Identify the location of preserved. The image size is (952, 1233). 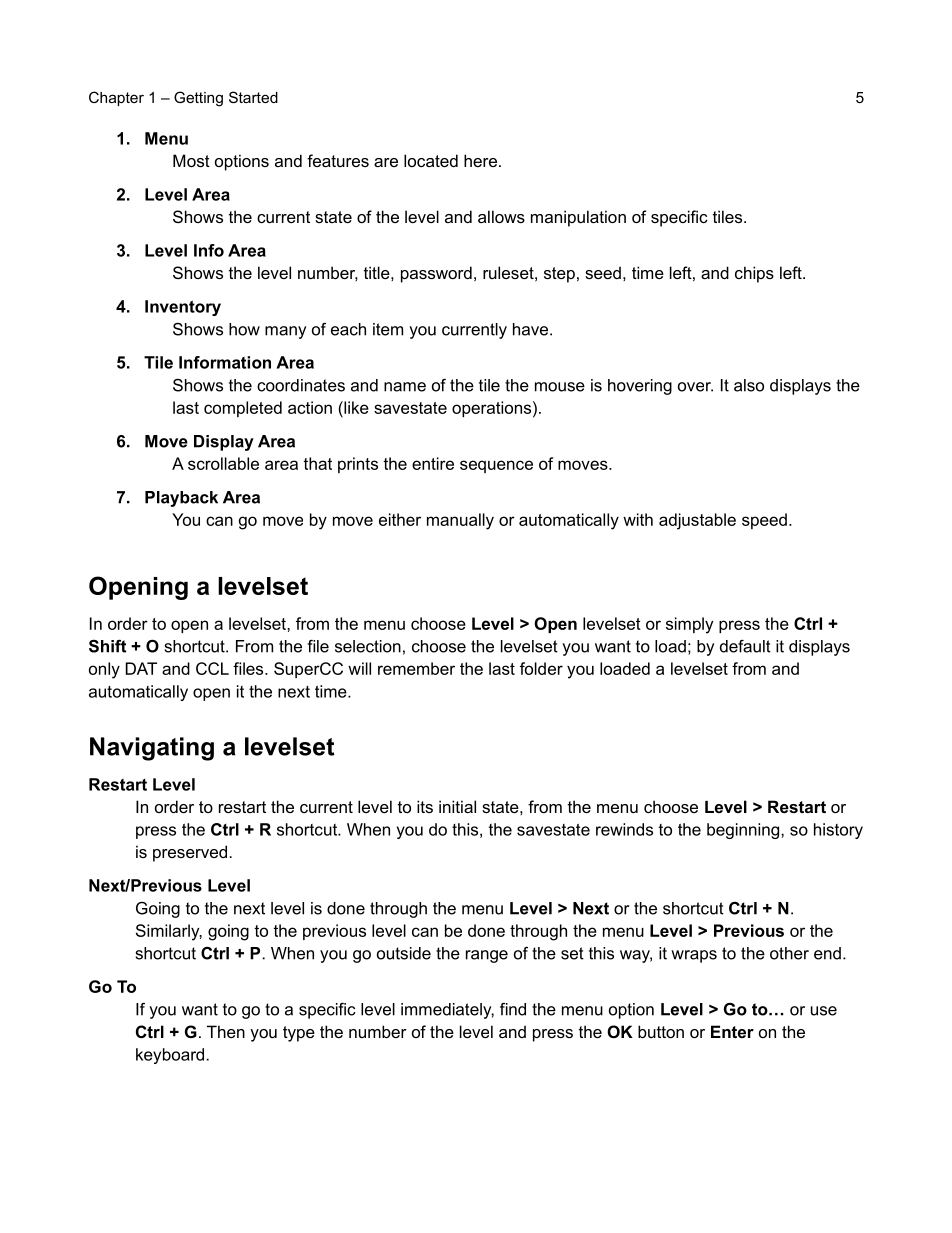
(190, 853).
